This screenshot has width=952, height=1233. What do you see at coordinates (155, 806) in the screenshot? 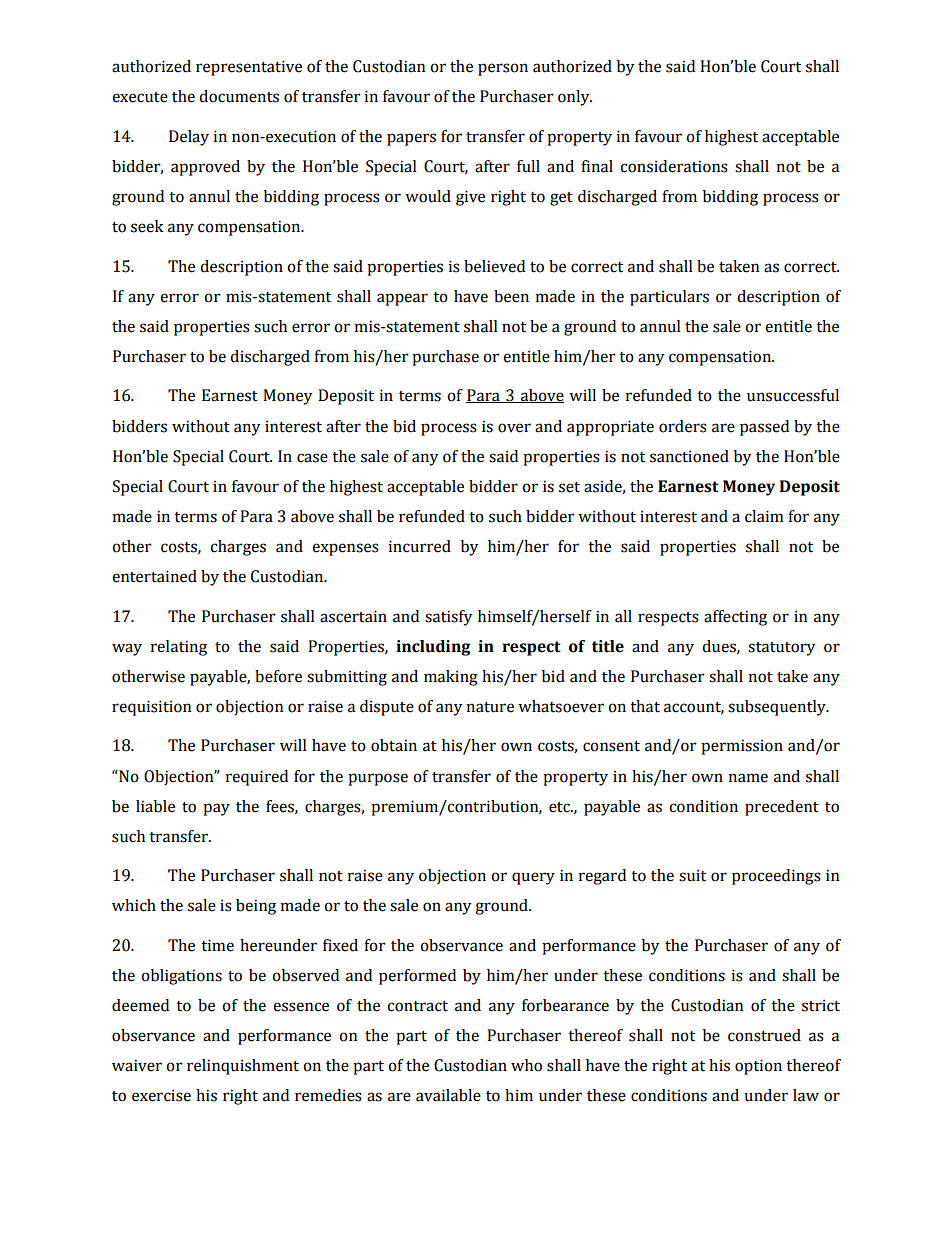
I see `liable` at bounding box center [155, 806].
